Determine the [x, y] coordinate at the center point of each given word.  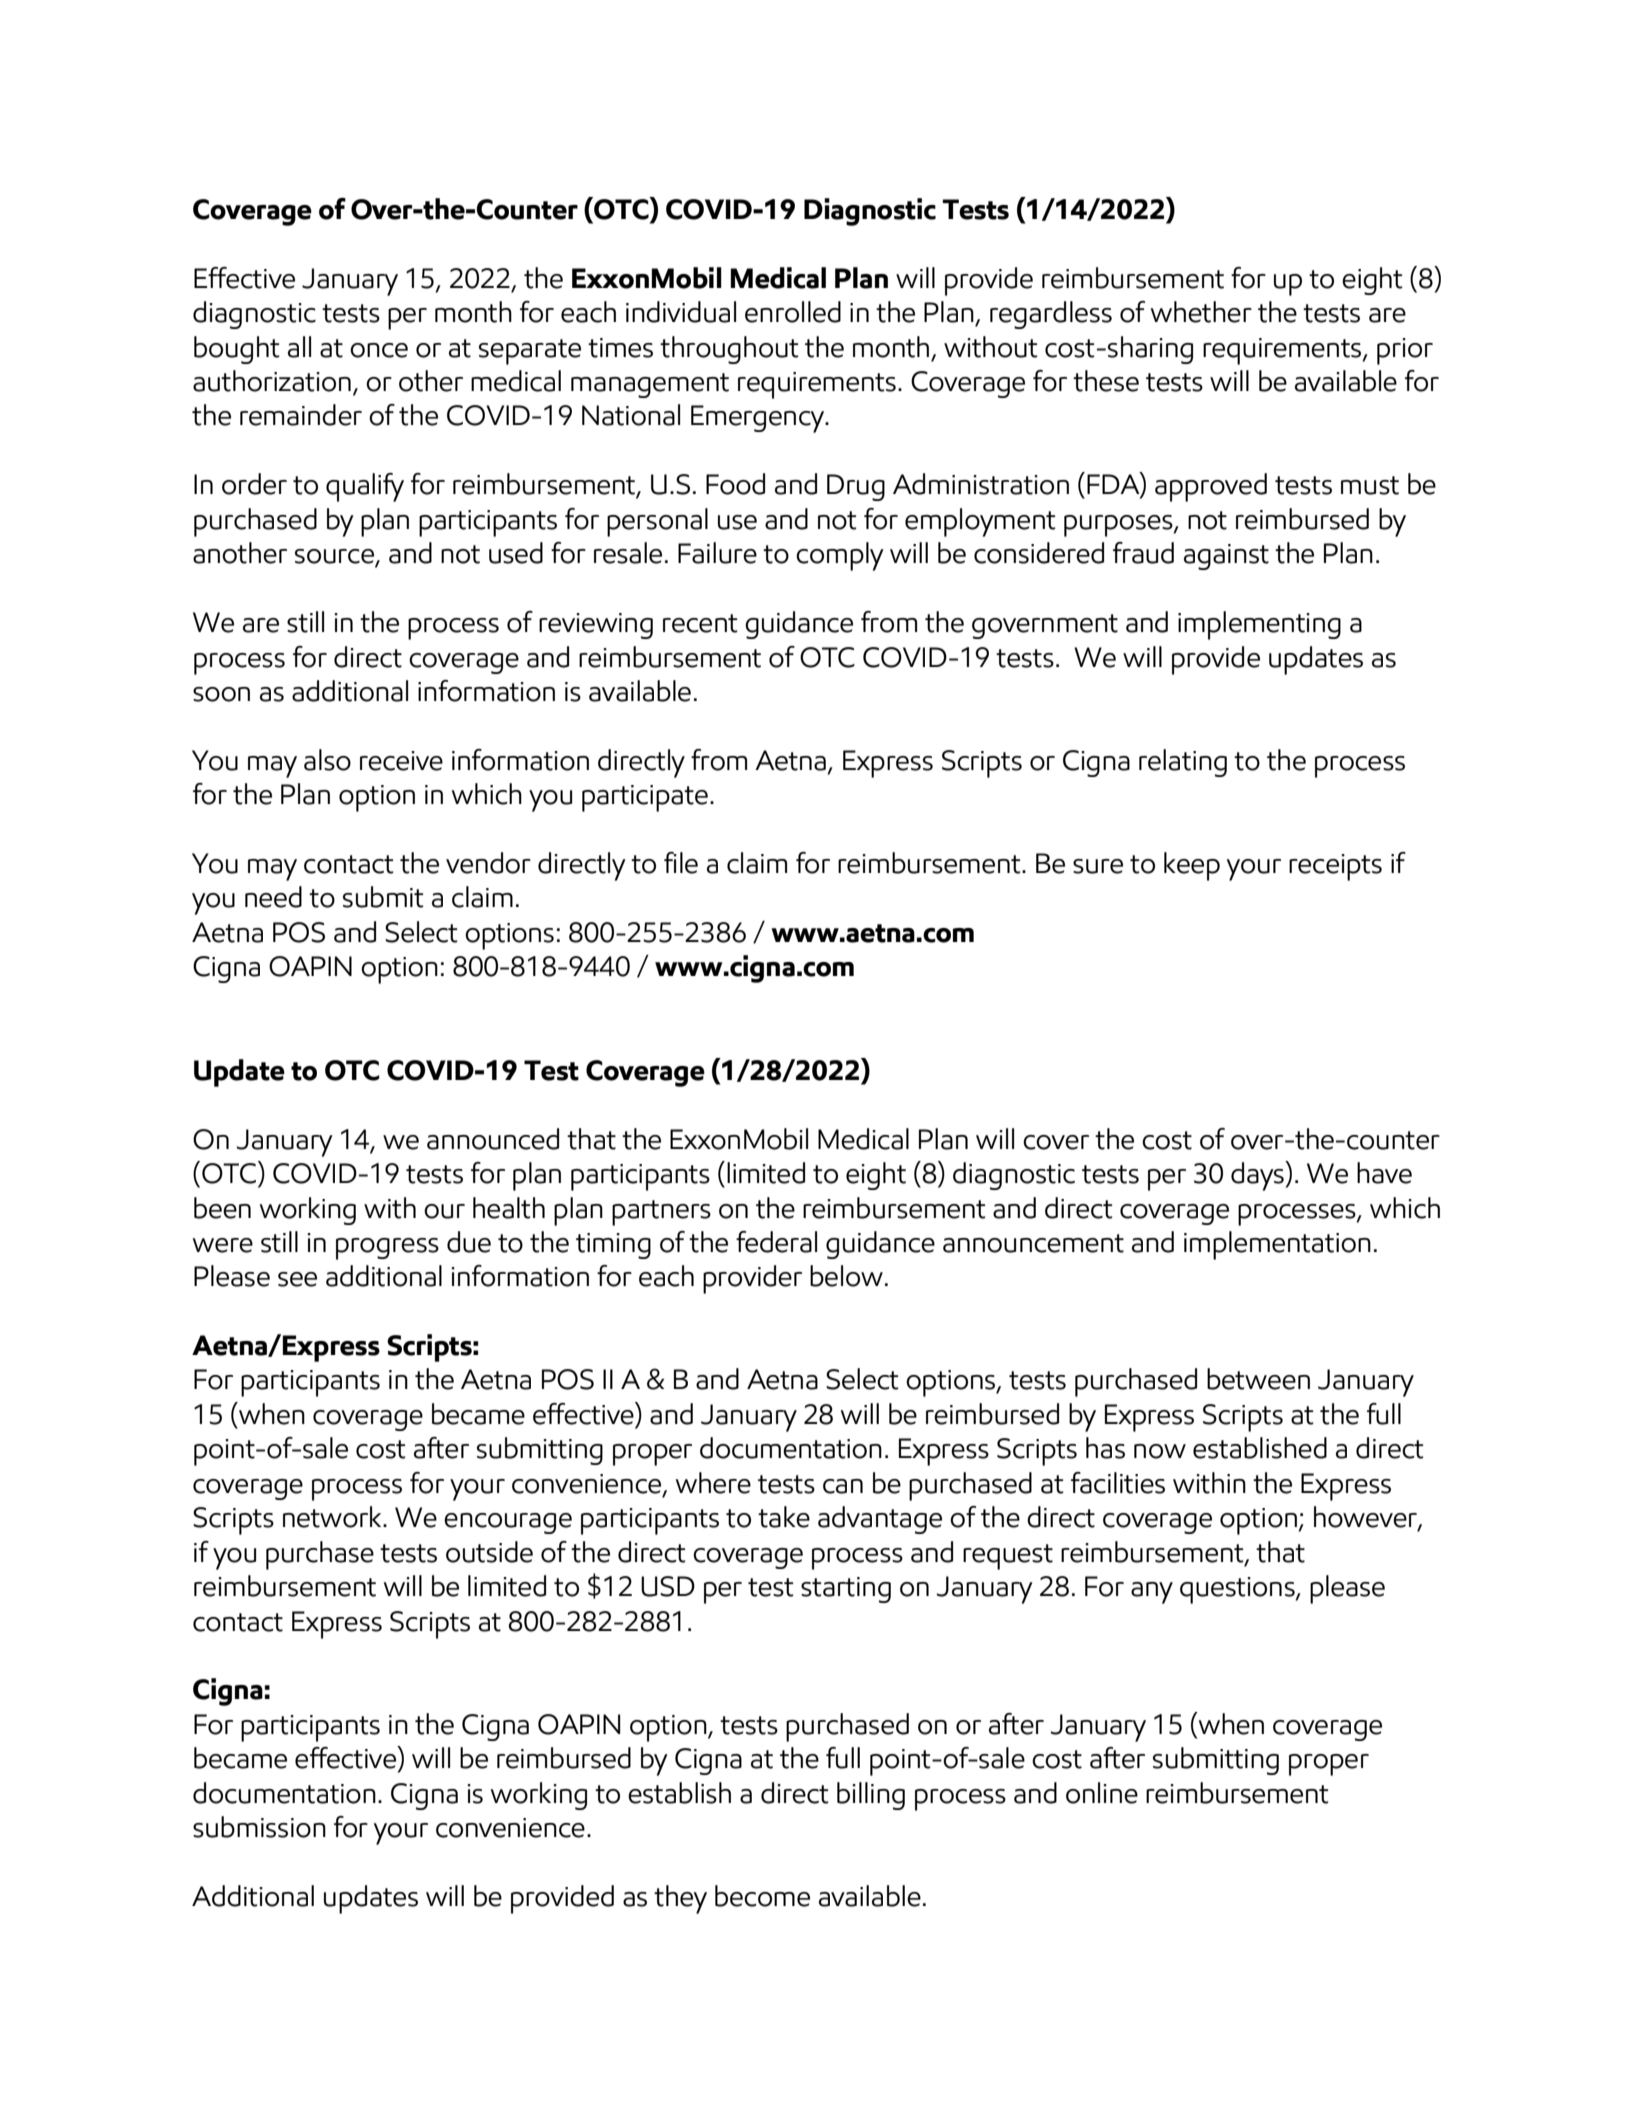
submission [259, 1827]
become [762, 1896]
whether [1201, 312]
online [1102, 1793]
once [379, 350]
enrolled [793, 312]
